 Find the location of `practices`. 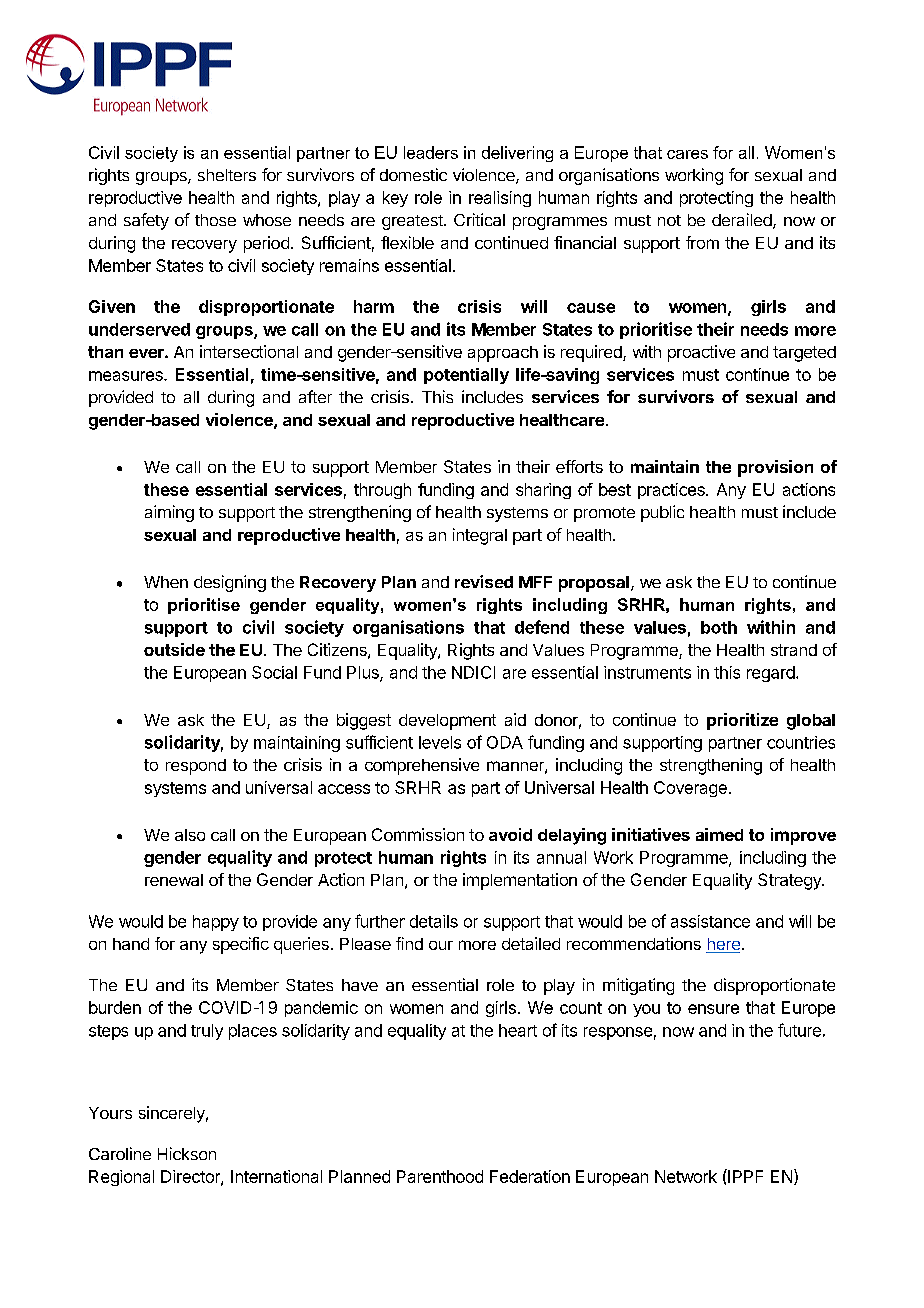

practices is located at coordinates (672, 491).
